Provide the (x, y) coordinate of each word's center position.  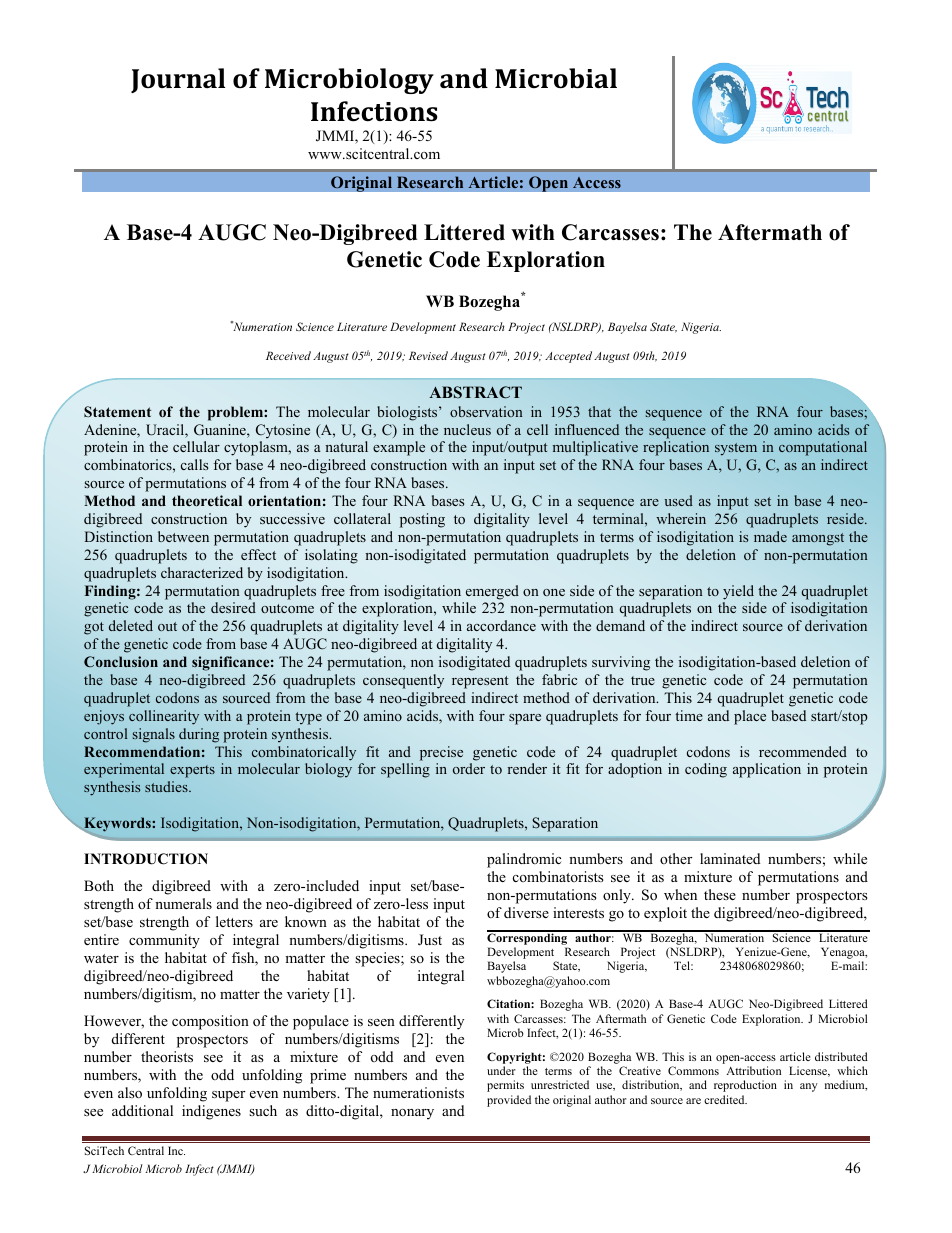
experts (192, 771)
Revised (428, 355)
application (767, 770)
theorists (167, 1056)
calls (194, 464)
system (736, 449)
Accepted (568, 357)
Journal (178, 80)
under (501, 1070)
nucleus (467, 429)
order (469, 768)
